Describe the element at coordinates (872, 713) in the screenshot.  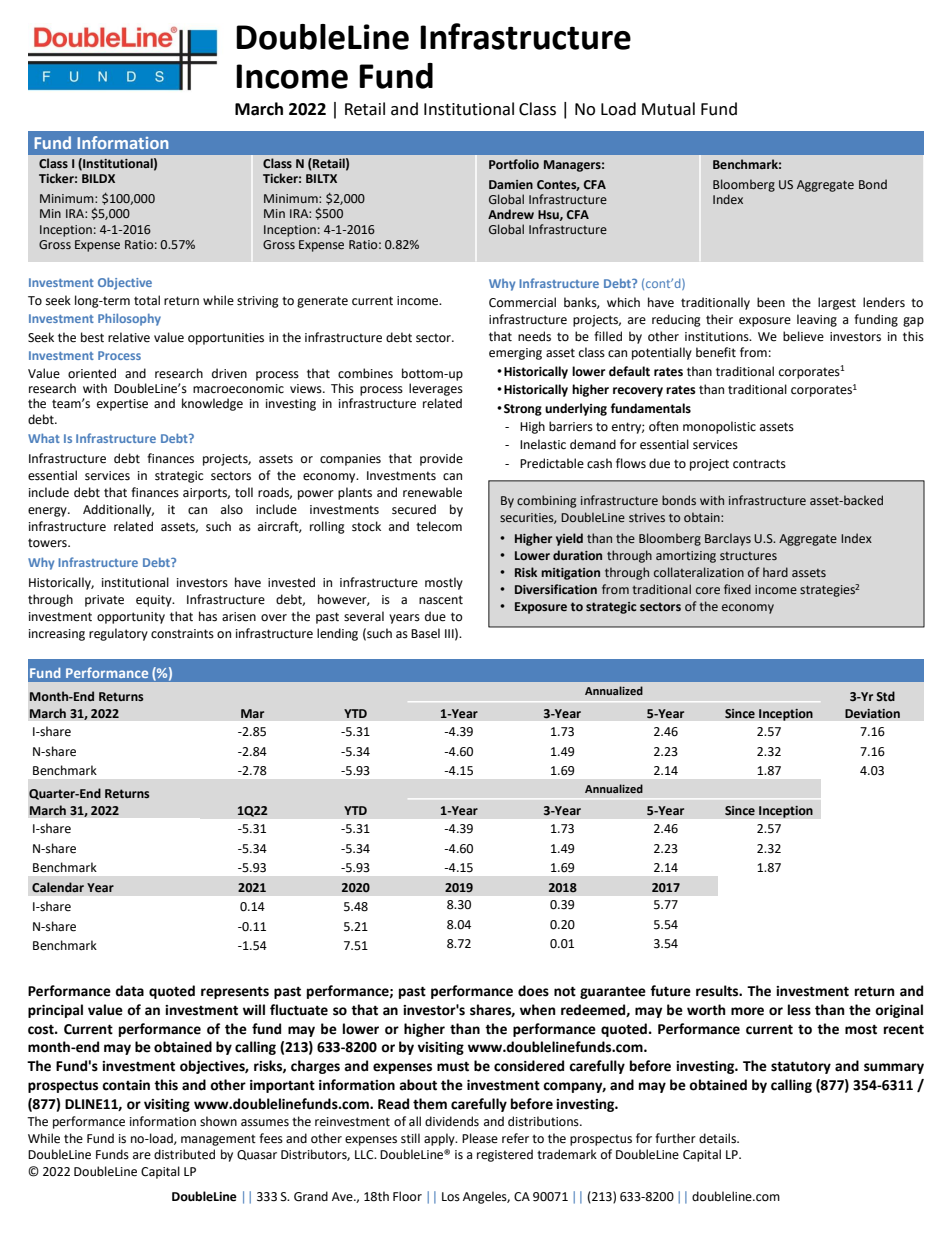
I see `Deviation` at that location.
